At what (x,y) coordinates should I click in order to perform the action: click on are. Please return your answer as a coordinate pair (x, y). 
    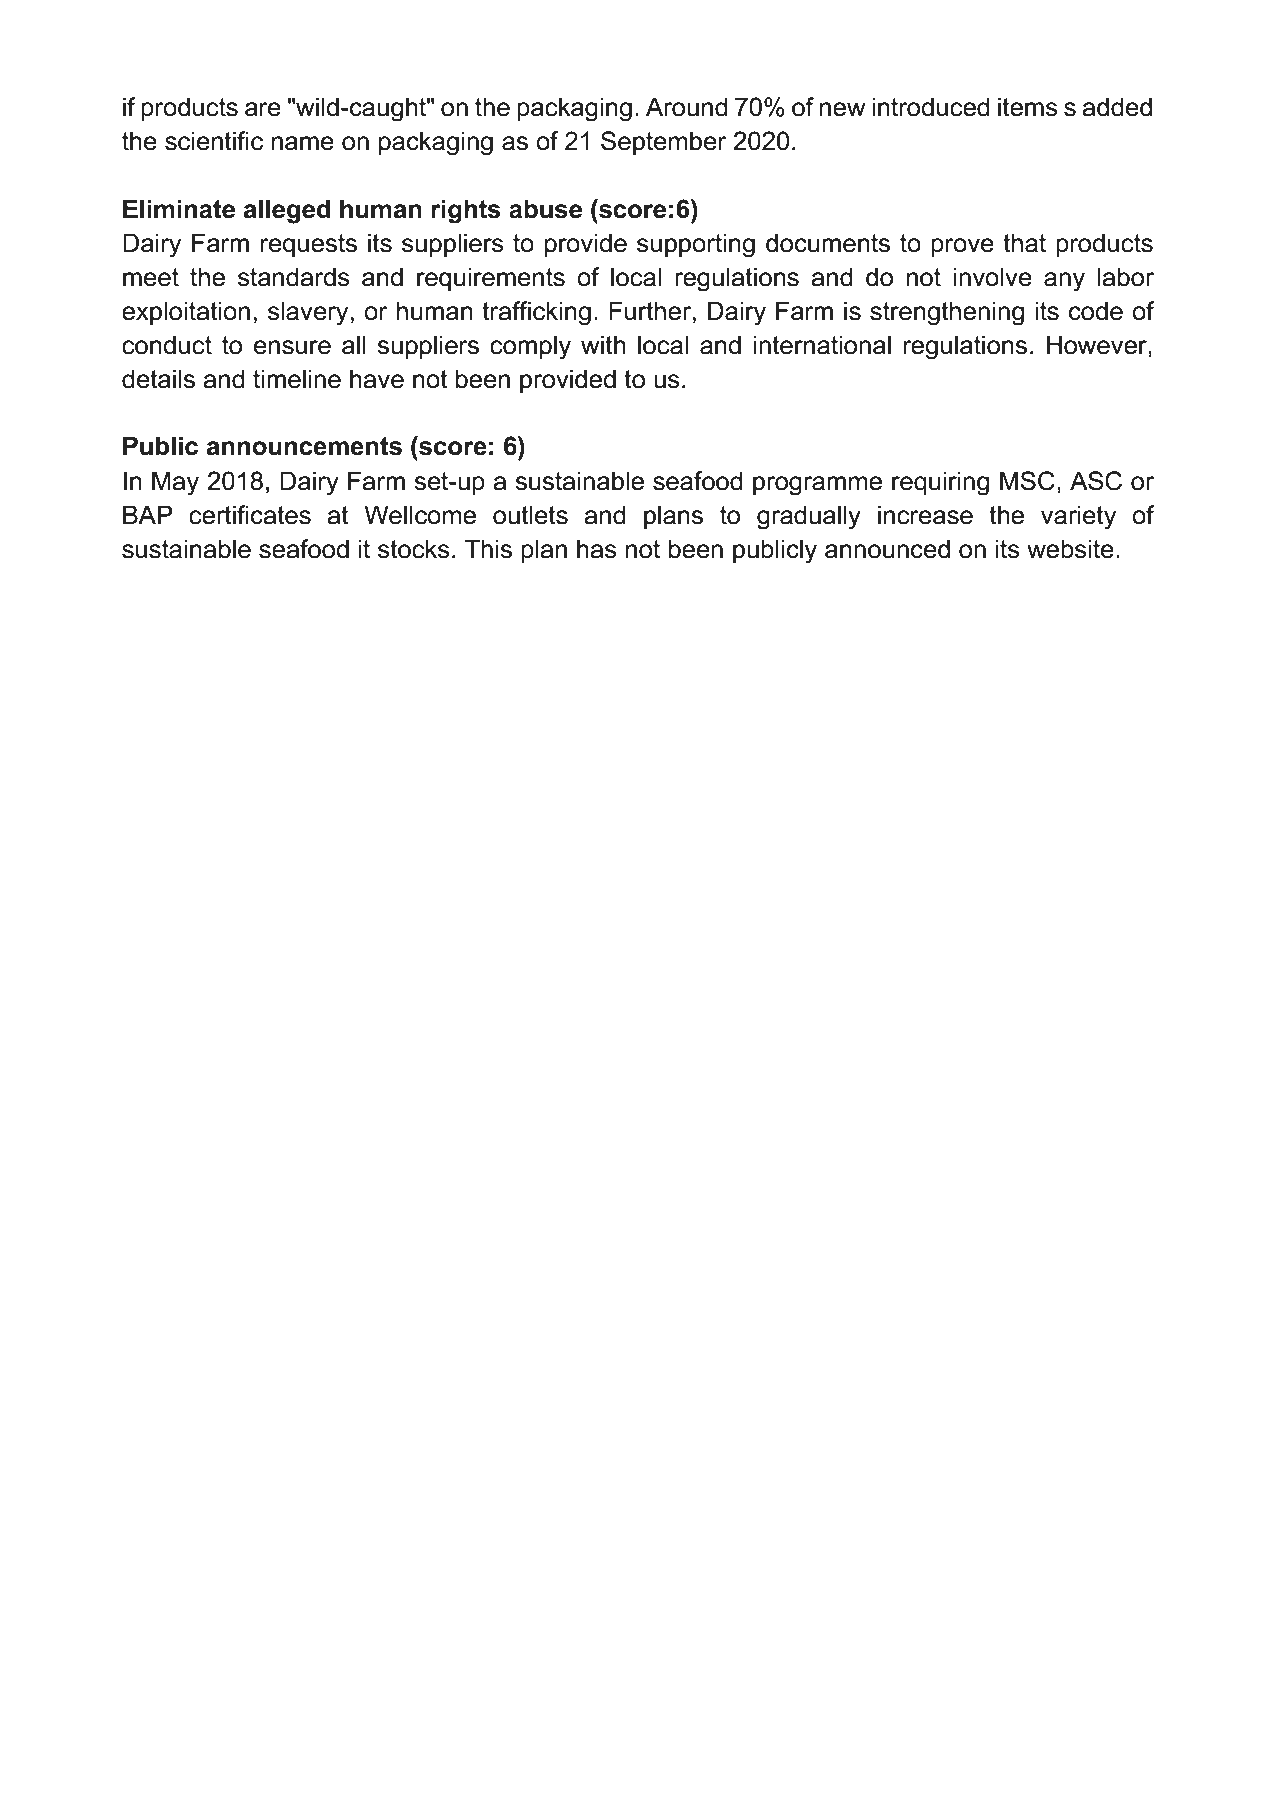
    Looking at the image, I should click on (263, 109).
